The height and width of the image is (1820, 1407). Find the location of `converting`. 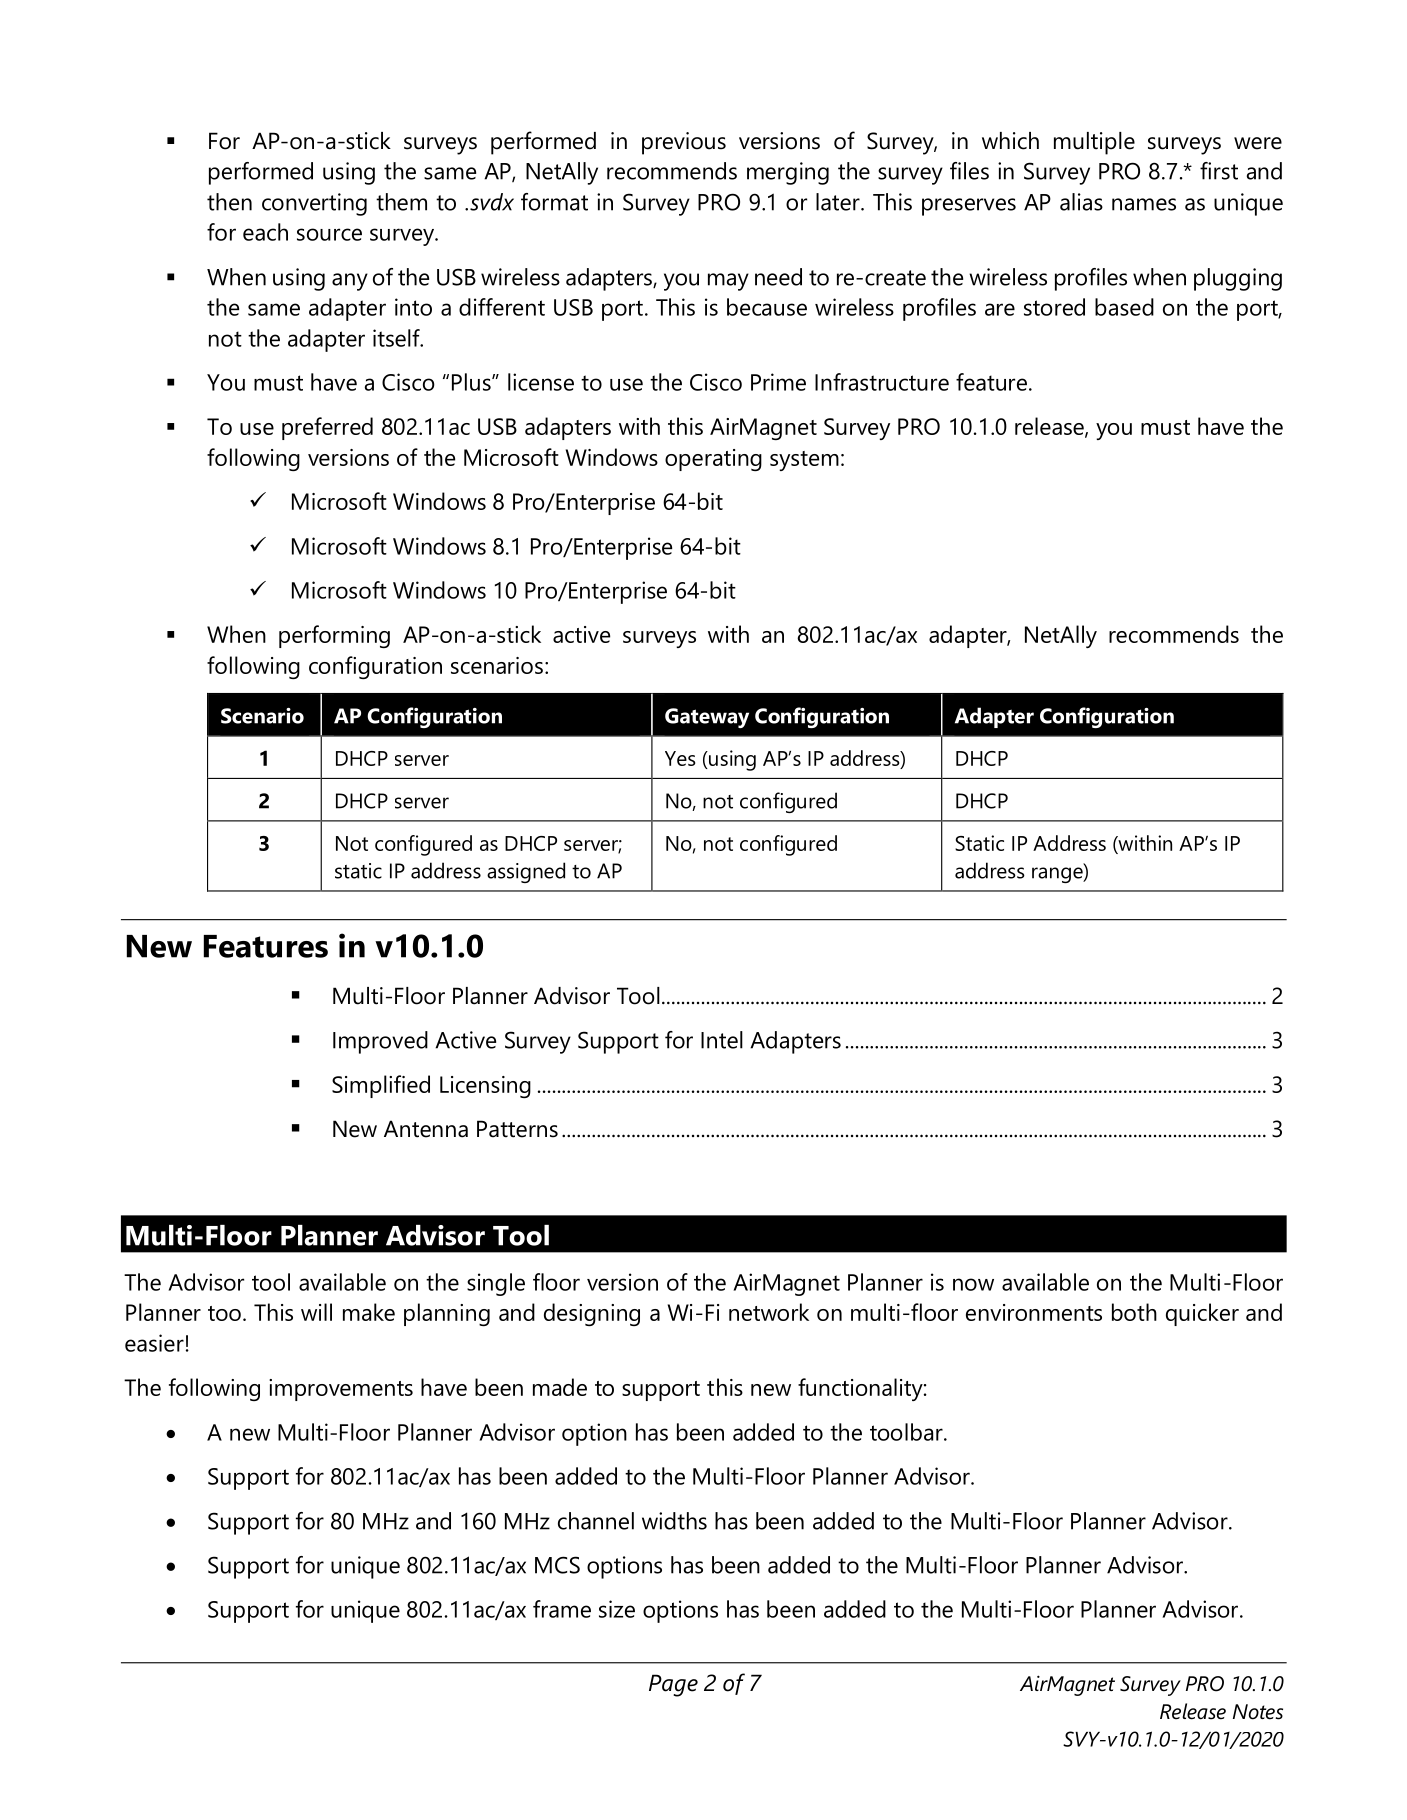

converting is located at coordinates (314, 204).
